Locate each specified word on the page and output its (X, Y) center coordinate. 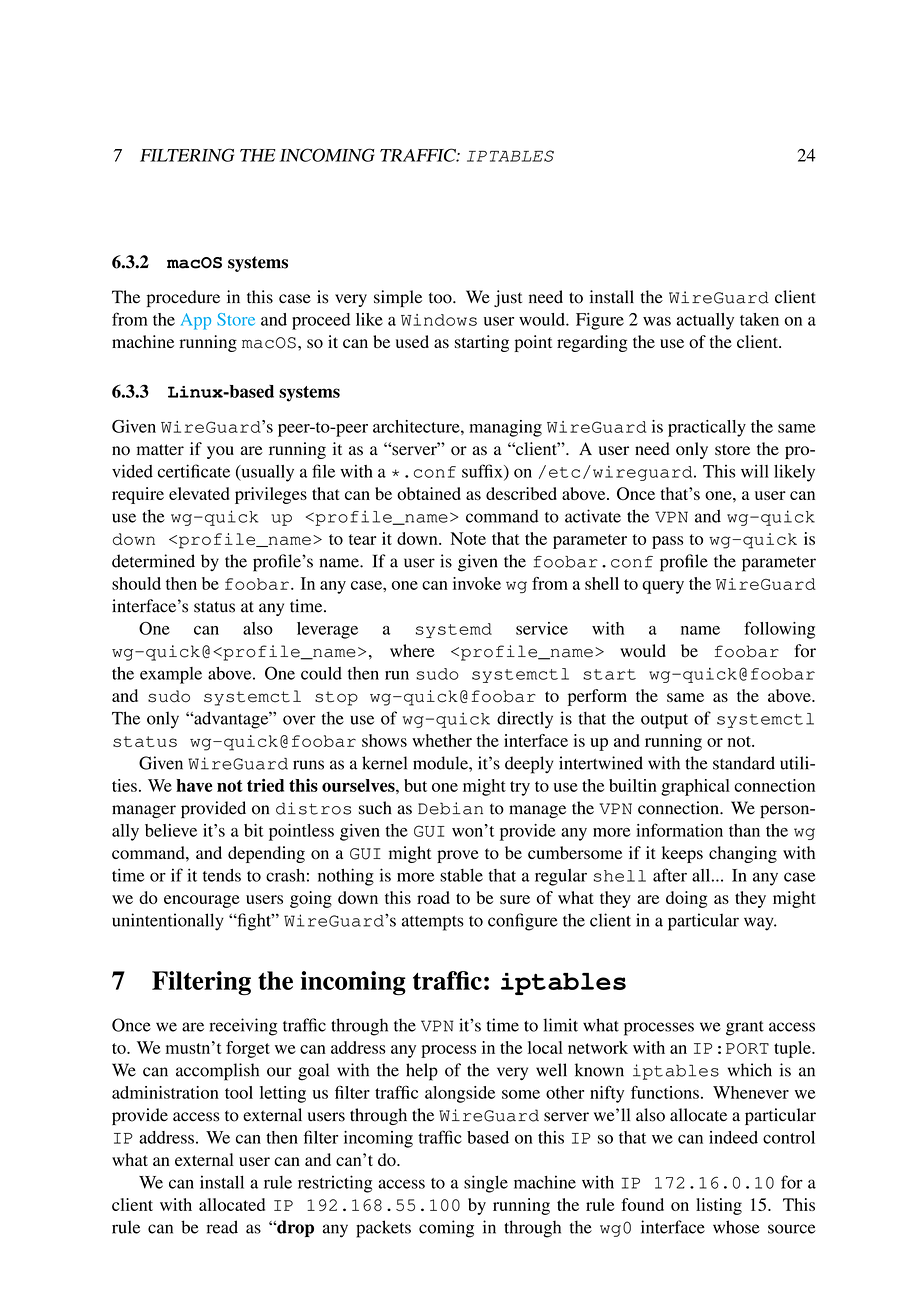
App (196, 321)
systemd (454, 630)
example (171, 675)
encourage (202, 901)
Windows (439, 320)
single (486, 1184)
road (433, 897)
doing (686, 899)
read (222, 1227)
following (779, 630)
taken (759, 319)
